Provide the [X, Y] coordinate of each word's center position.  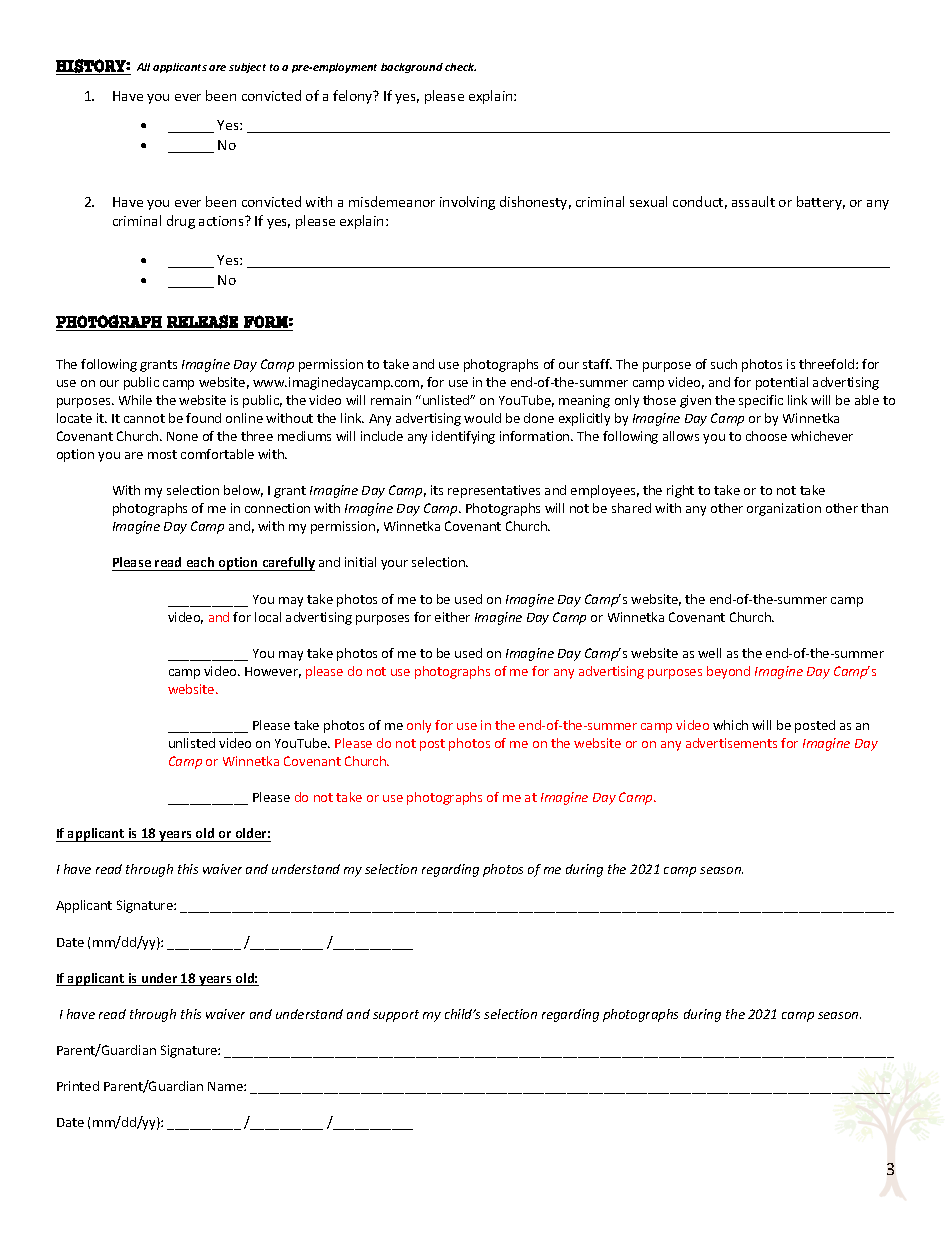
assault [753, 201]
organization [784, 509]
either [452, 617]
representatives [494, 491]
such [724, 364]
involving [467, 203]
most [162, 454]
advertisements [731, 743]
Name [226, 1086]
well [709, 653]
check [460, 67]
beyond [728, 672]
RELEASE [202, 322]
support [396, 1016]
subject [247, 68]
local [268, 617]
